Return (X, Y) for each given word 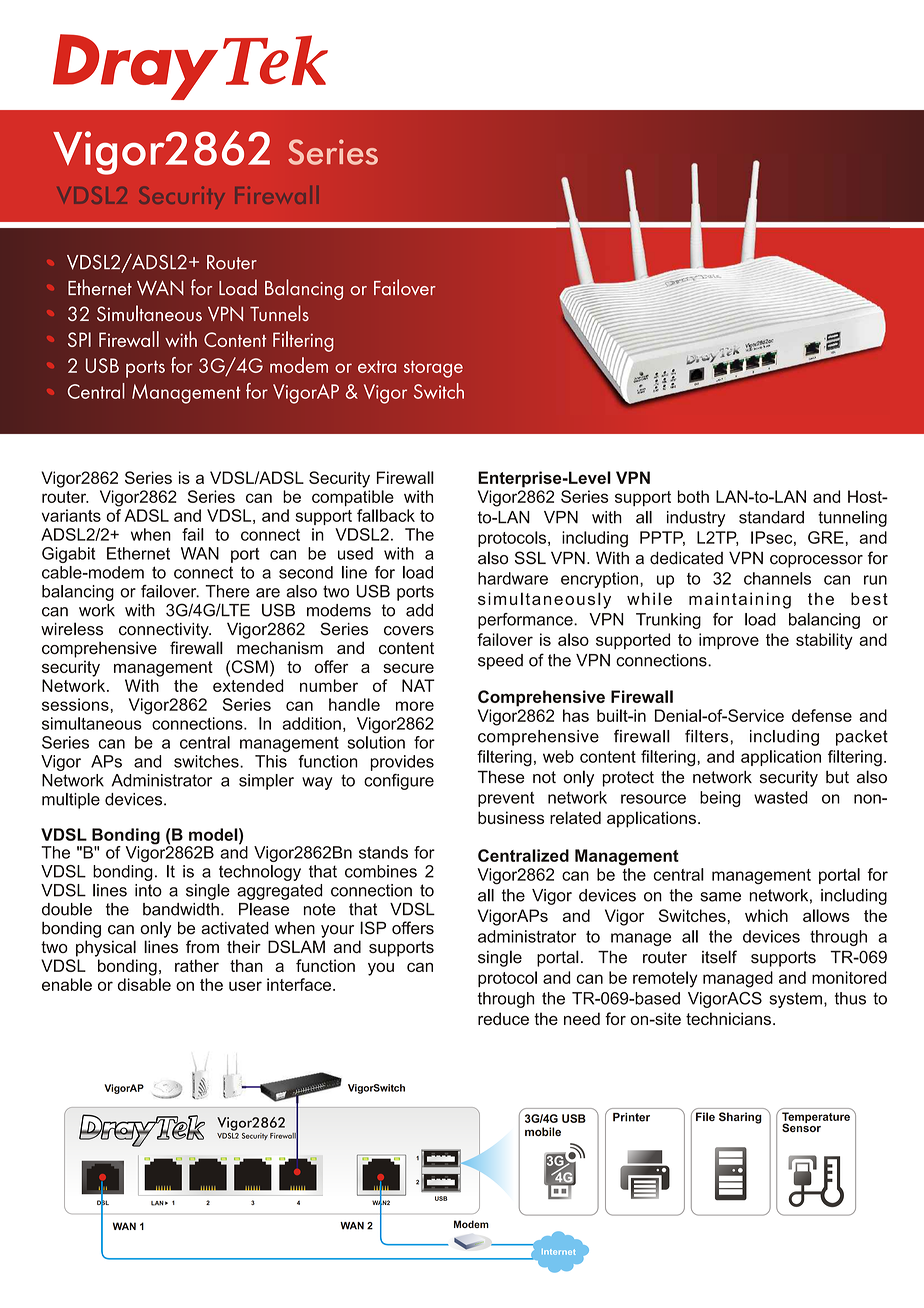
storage (433, 369)
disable (144, 984)
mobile (543, 1131)
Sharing (740, 1118)
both (693, 496)
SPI (79, 339)
